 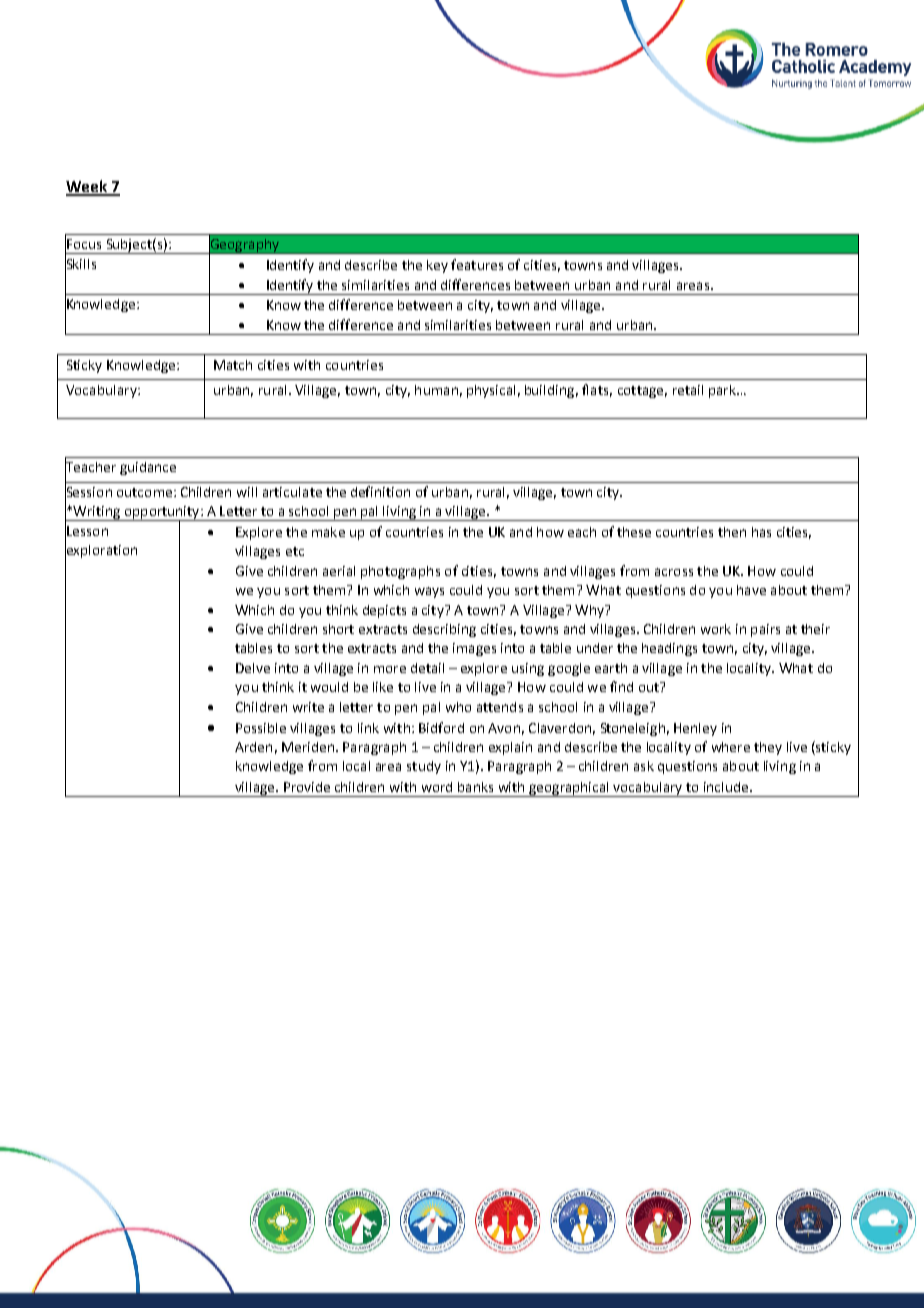 I want to click on definition, so click(x=380, y=491).
